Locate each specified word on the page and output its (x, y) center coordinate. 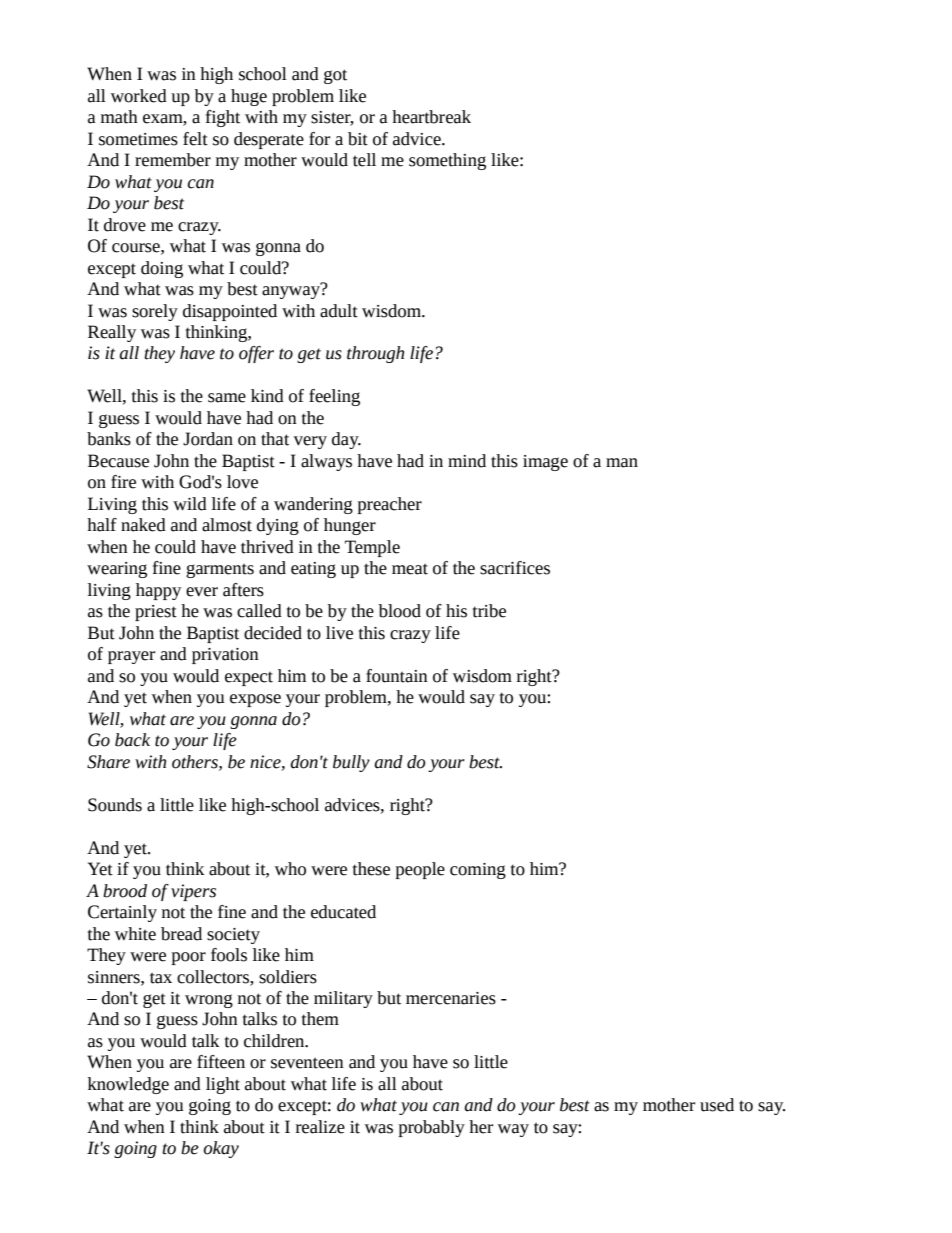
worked (139, 96)
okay (221, 1149)
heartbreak (431, 117)
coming (478, 871)
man (622, 463)
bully (351, 763)
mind (467, 461)
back (132, 740)
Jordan (208, 439)
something (447, 161)
